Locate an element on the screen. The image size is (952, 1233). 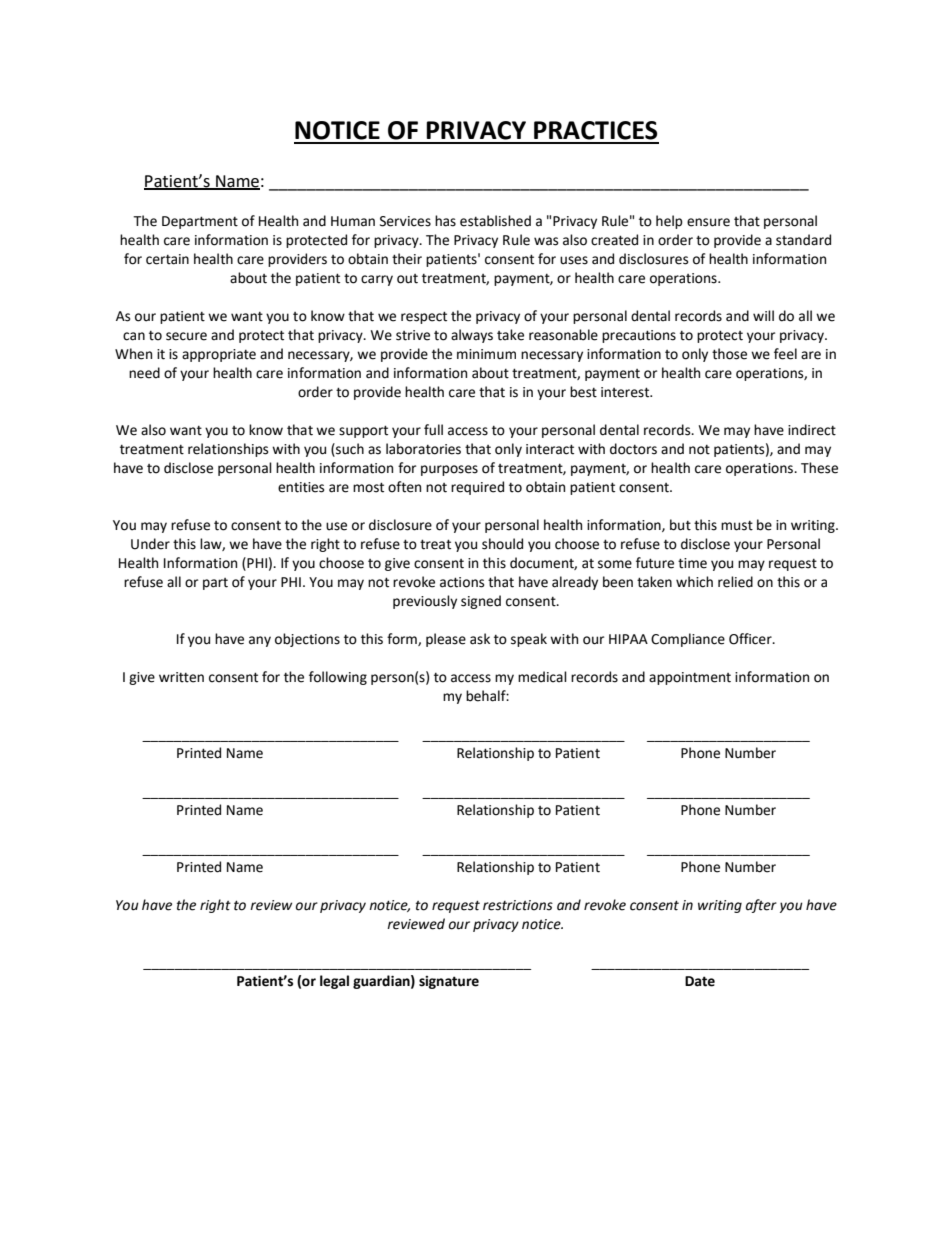
appointment is located at coordinates (690, 678).
